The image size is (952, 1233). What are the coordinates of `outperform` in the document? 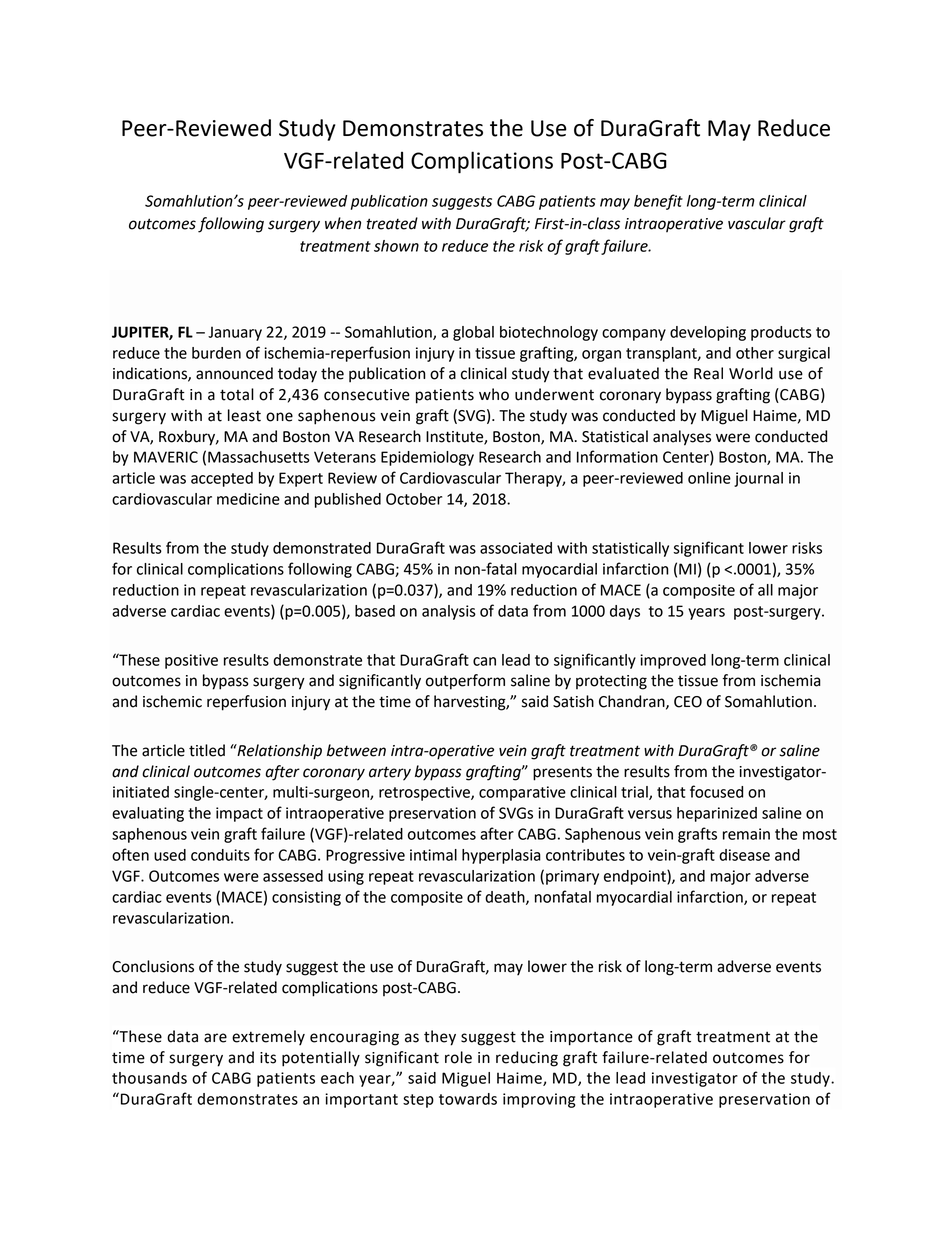 It's located at (465, 682).
